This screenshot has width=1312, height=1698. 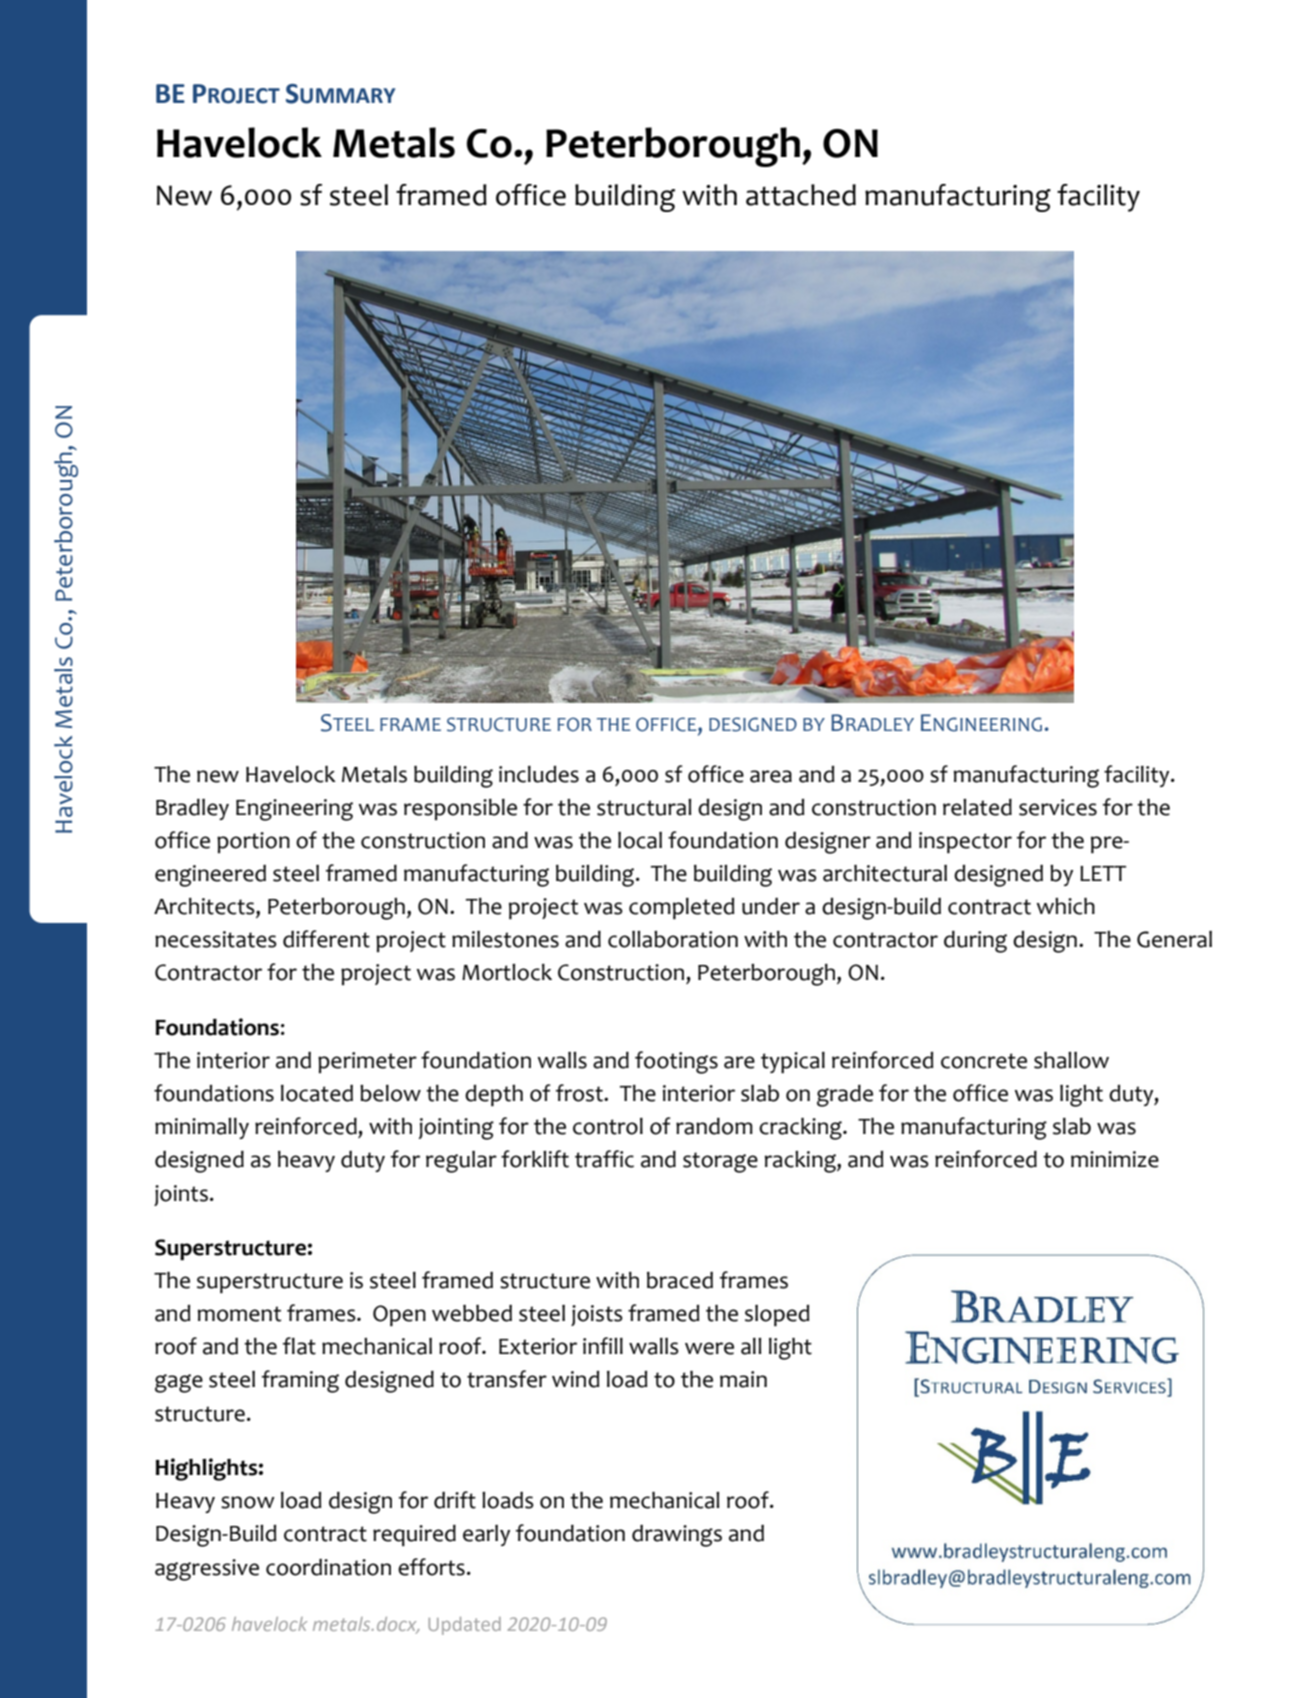 What do you see at coordinates (801, 195) in the screenshot?
I see `attached` at bounding box center [801, 195].
